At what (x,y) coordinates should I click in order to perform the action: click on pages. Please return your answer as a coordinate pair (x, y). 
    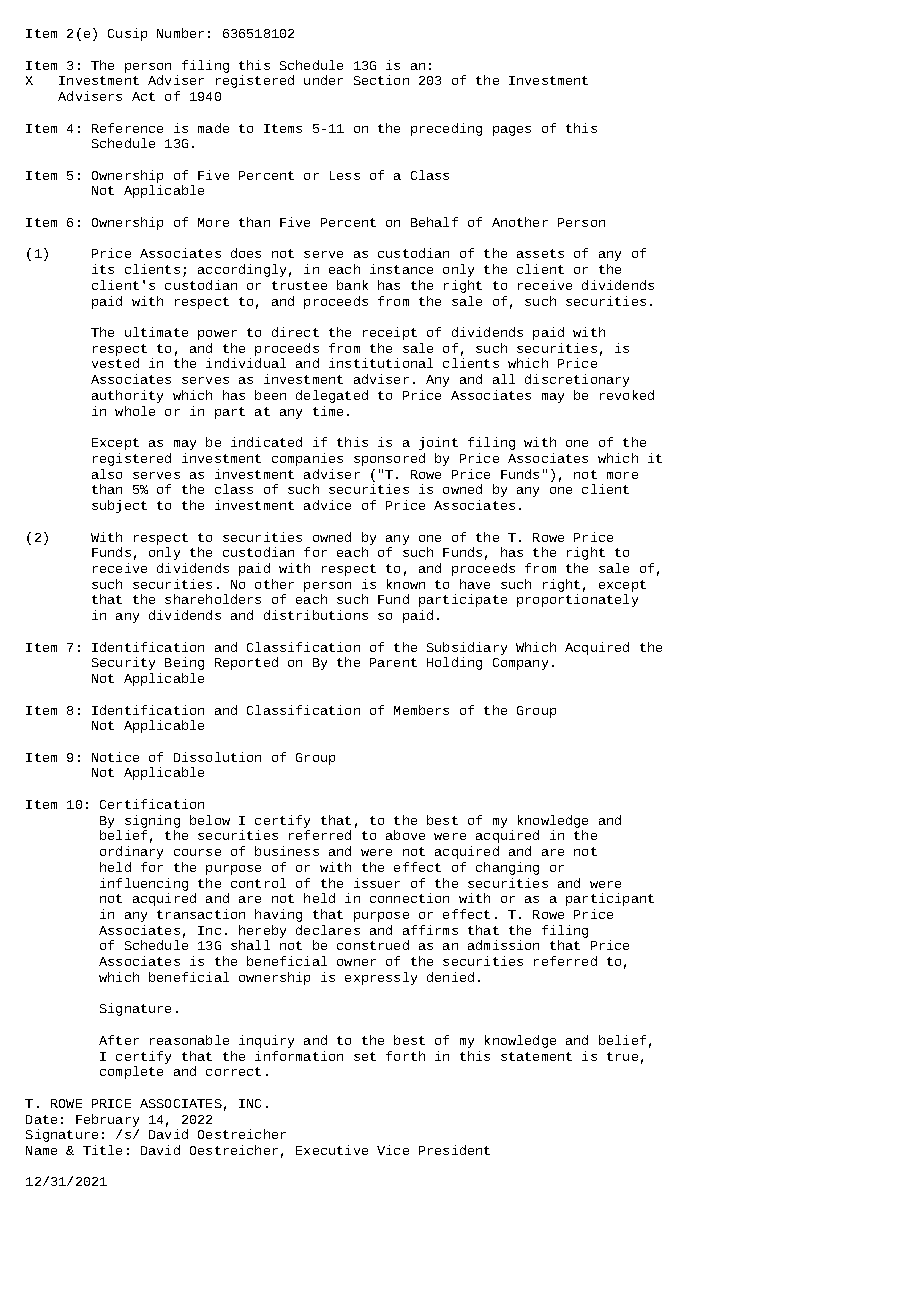
    Looking at the image, I should click on (512, 131).
